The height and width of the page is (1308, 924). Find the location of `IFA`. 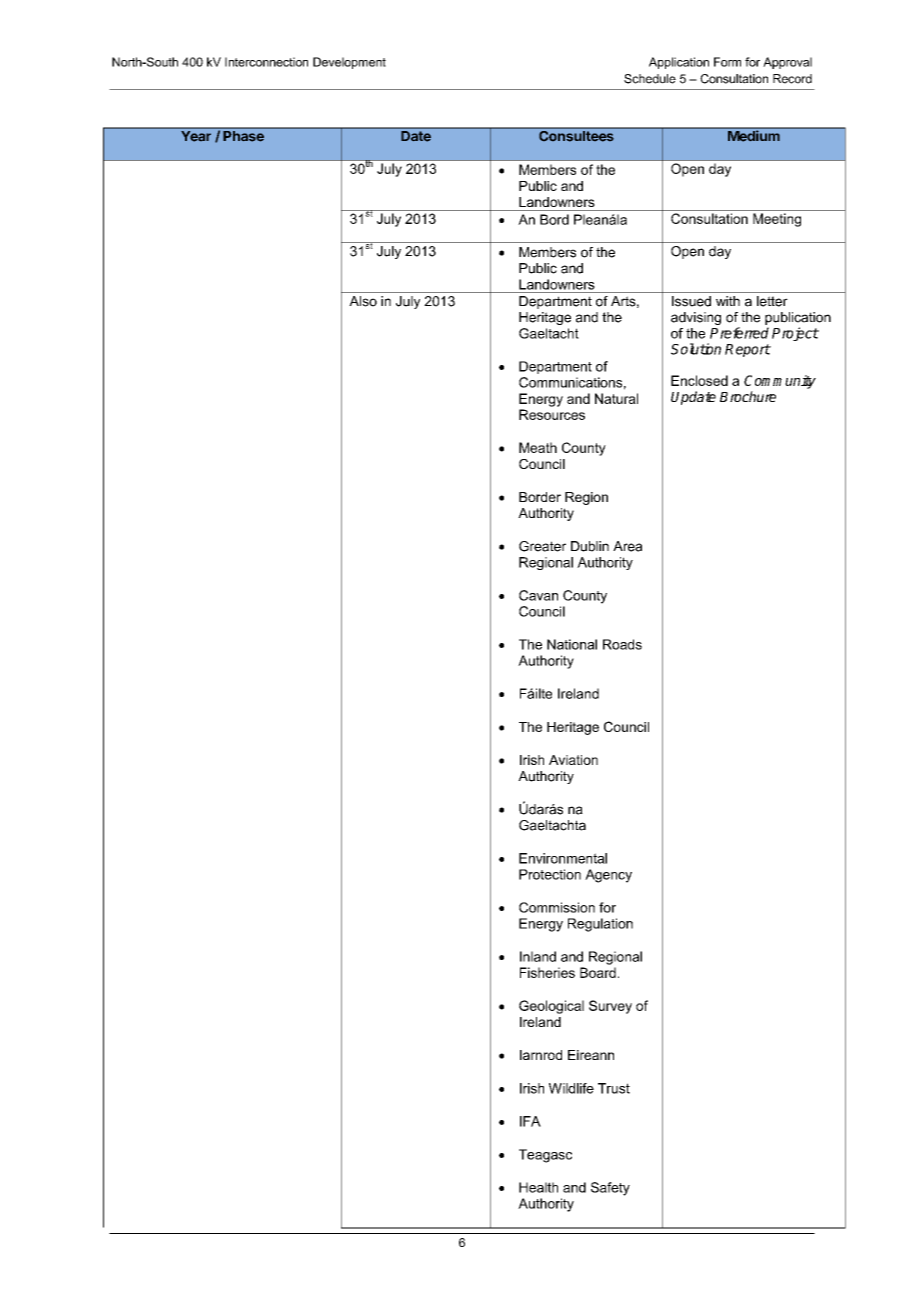

IFA is located at coordinates (530, 1121).
